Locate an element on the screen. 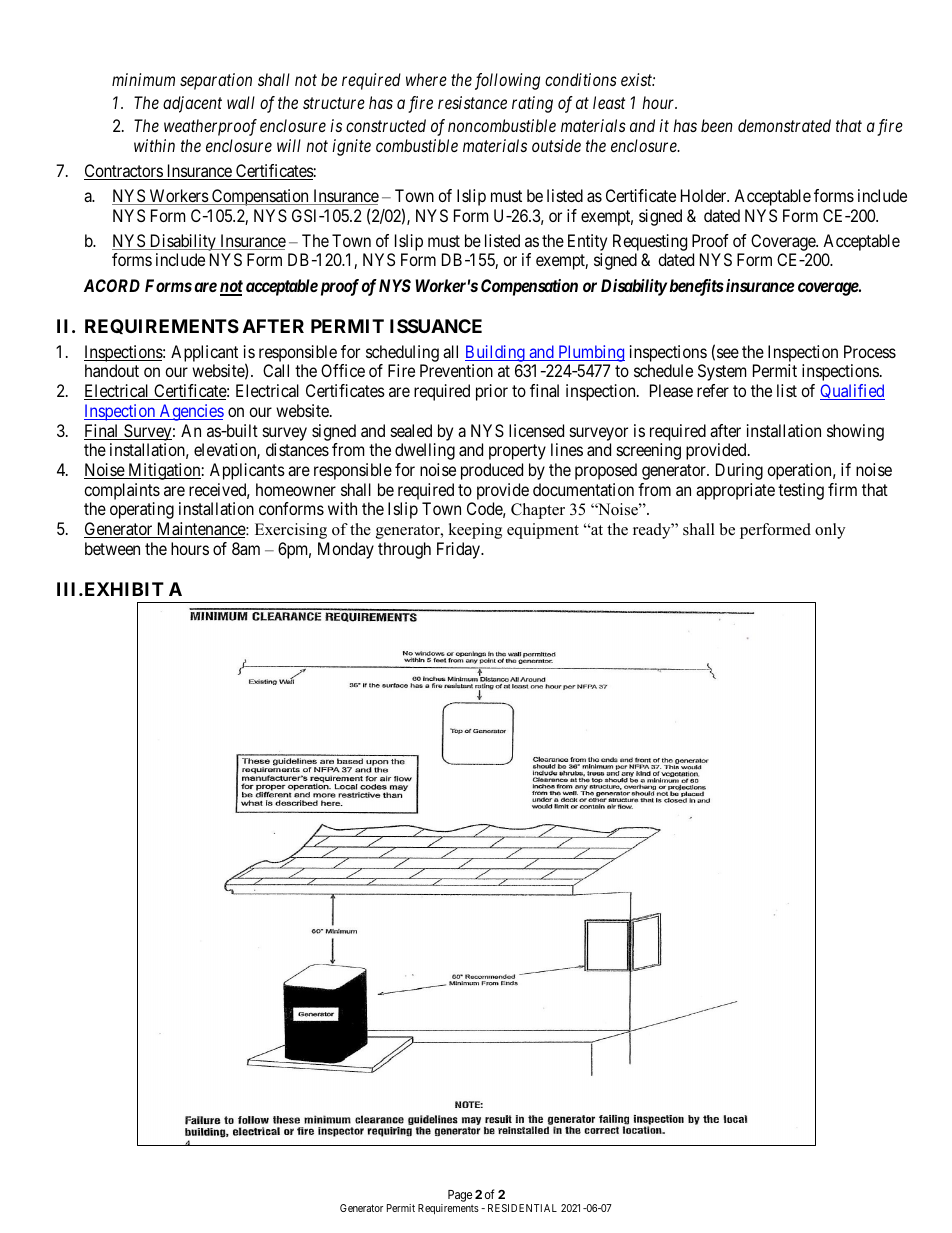  adjacent is located at coordinates (192, 104).
